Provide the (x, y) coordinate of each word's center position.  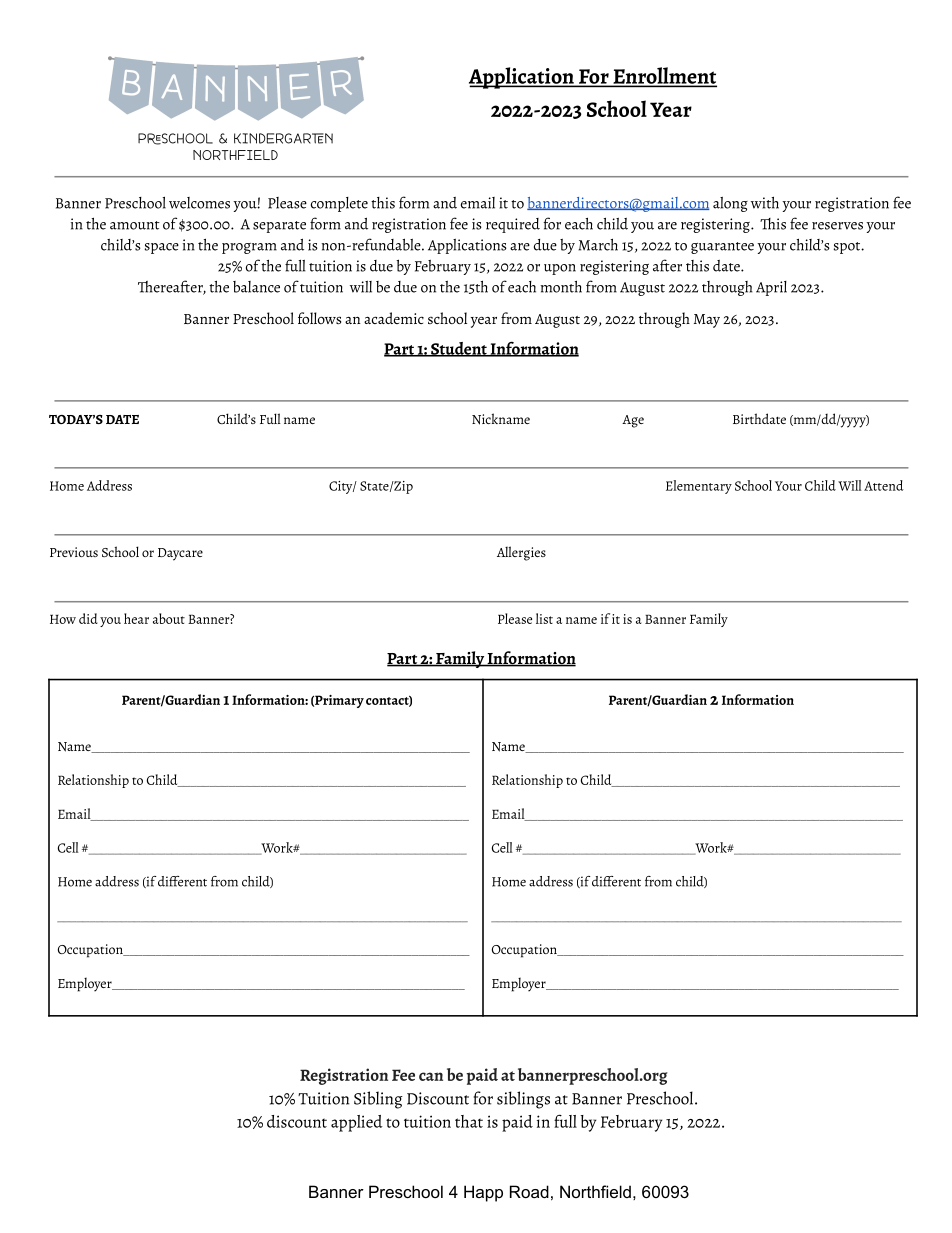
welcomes (199, 203)
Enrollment (664, 76)
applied (357, 1123)
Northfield (595, 1191)
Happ (483, 1193)
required (513, 225)
